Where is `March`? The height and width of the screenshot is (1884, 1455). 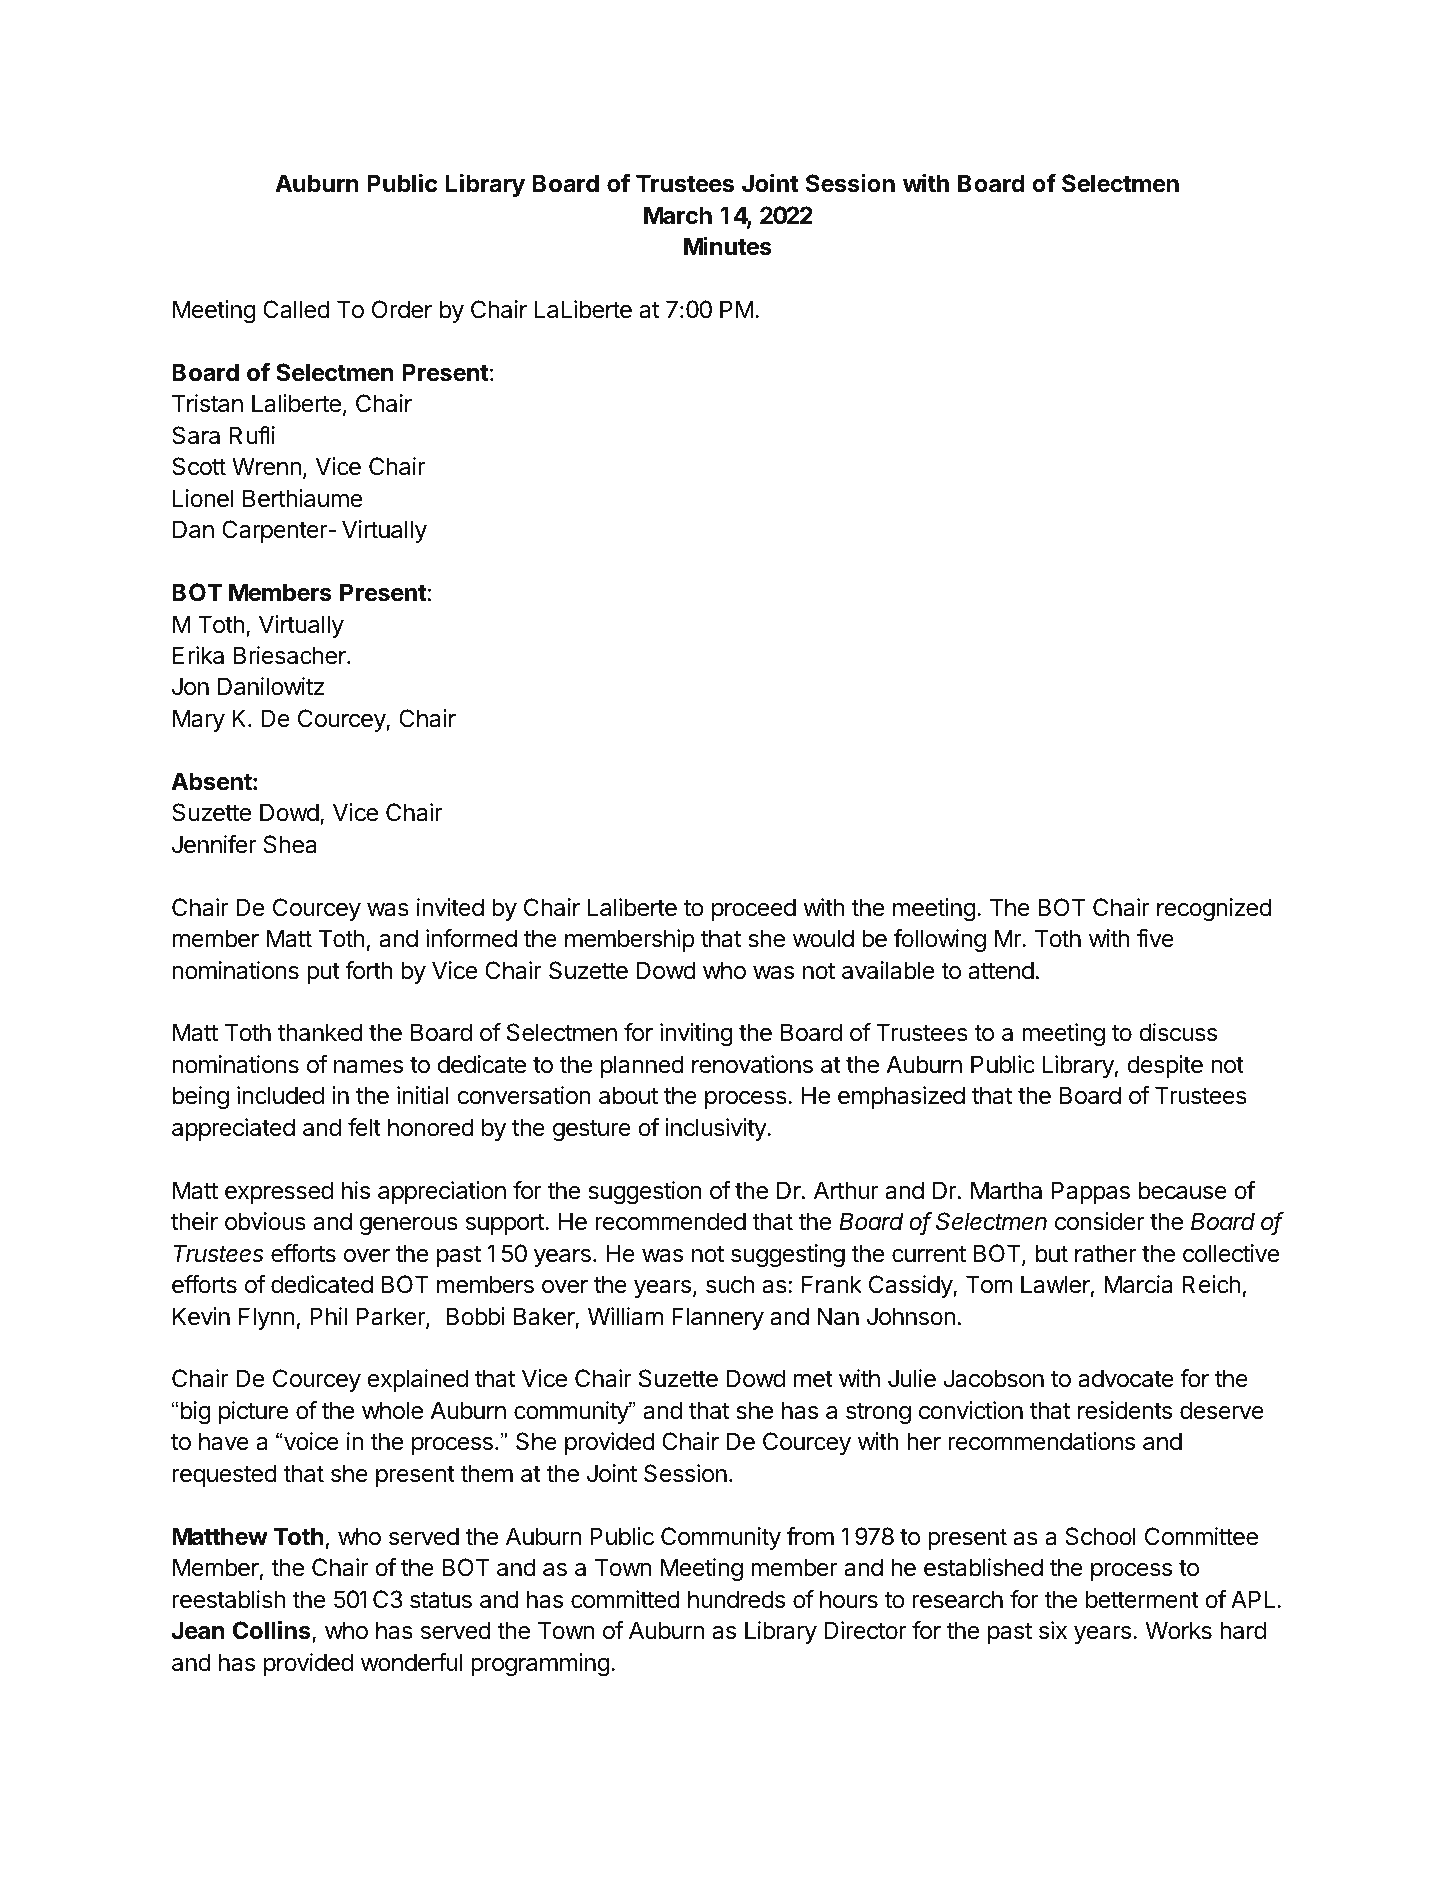 March is located at coordinates (678, 215).
